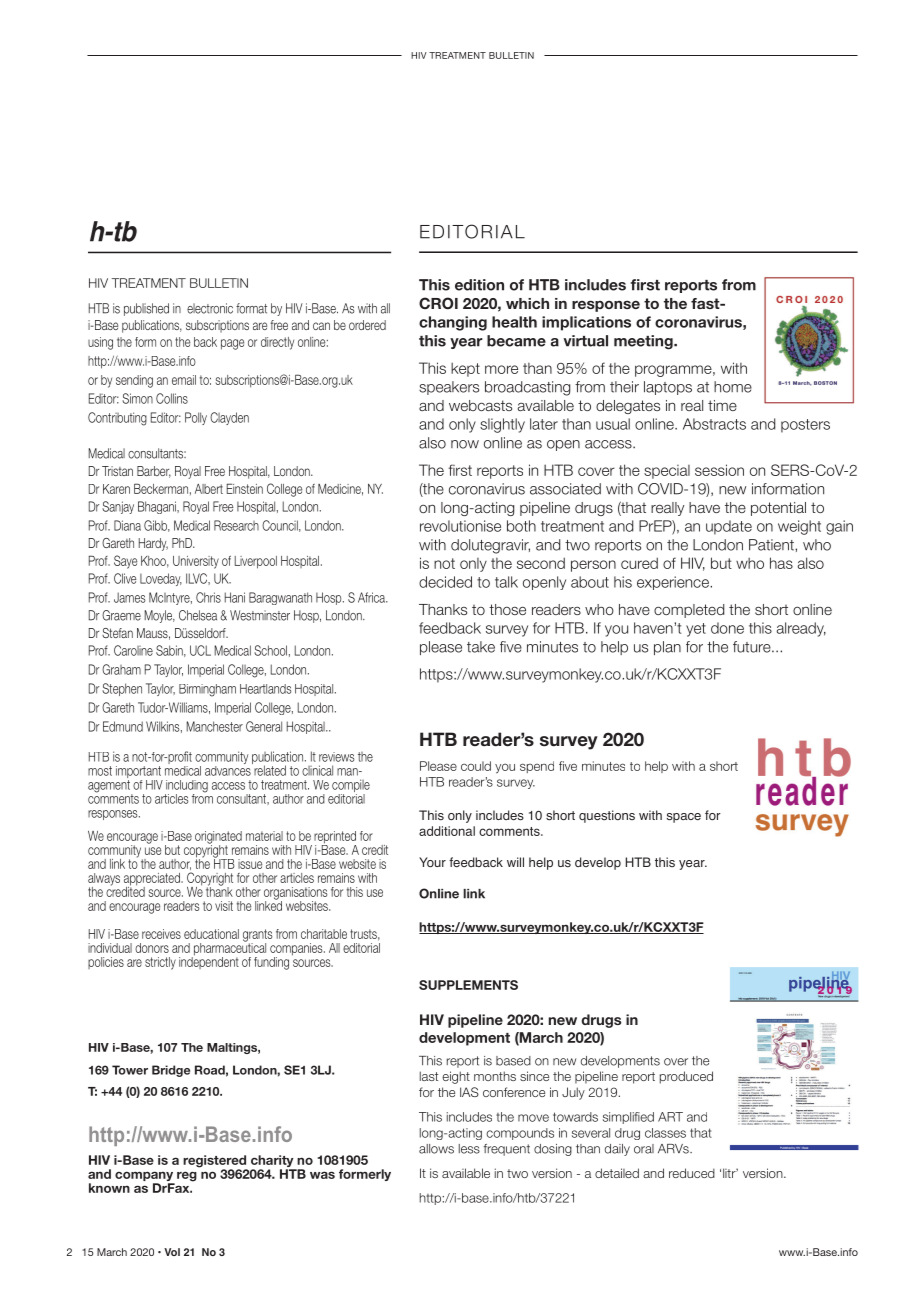  Describe the element at coordinates (215, 1162) in the page. I see `registered` at that location.
